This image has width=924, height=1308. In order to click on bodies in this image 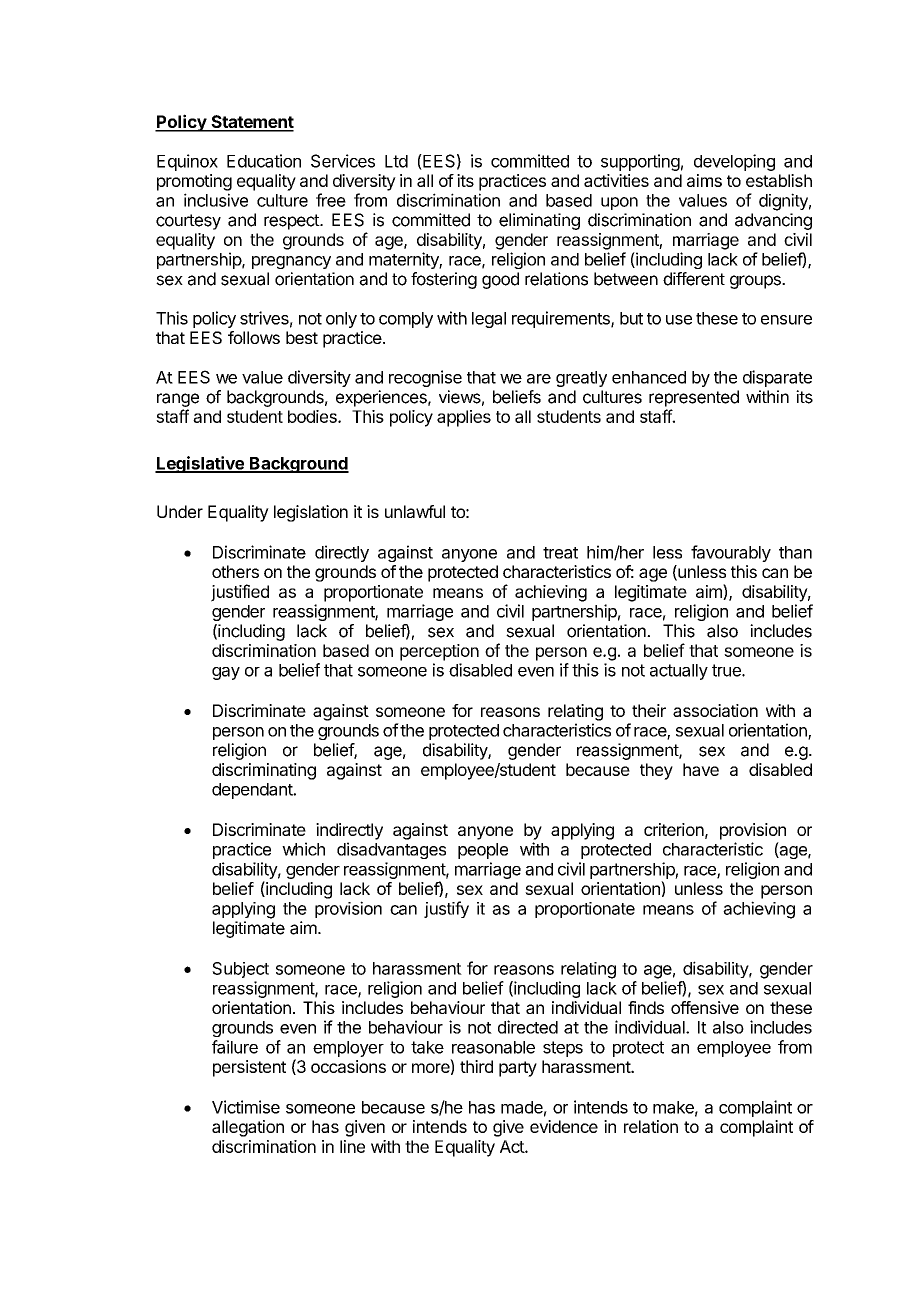, I will do `click(313, 416)`.
